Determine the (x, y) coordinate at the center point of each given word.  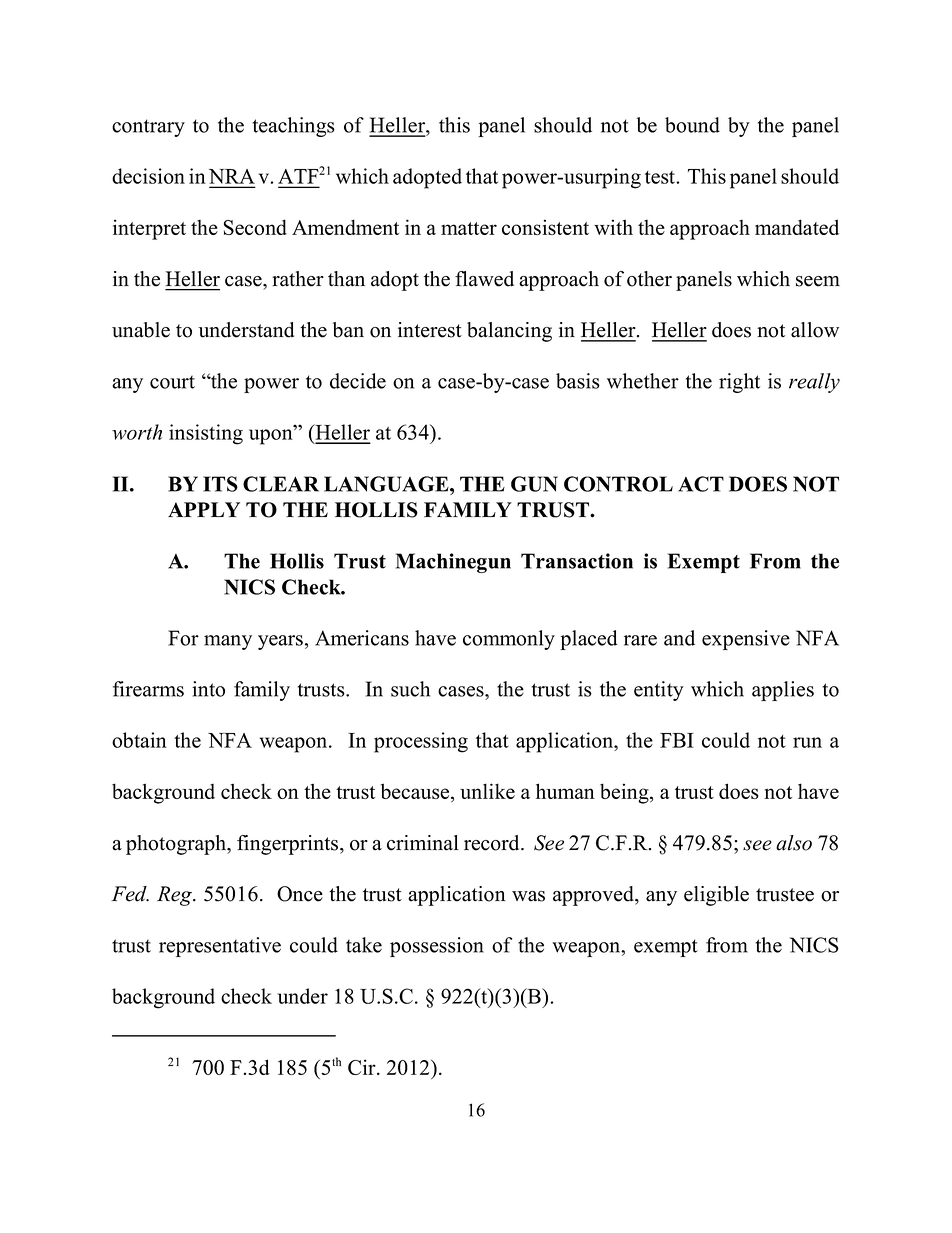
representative (220, 947)
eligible (716, 896)
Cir (363, 1067)
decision (148, 176)
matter (469, 228)
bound (692, 125)
